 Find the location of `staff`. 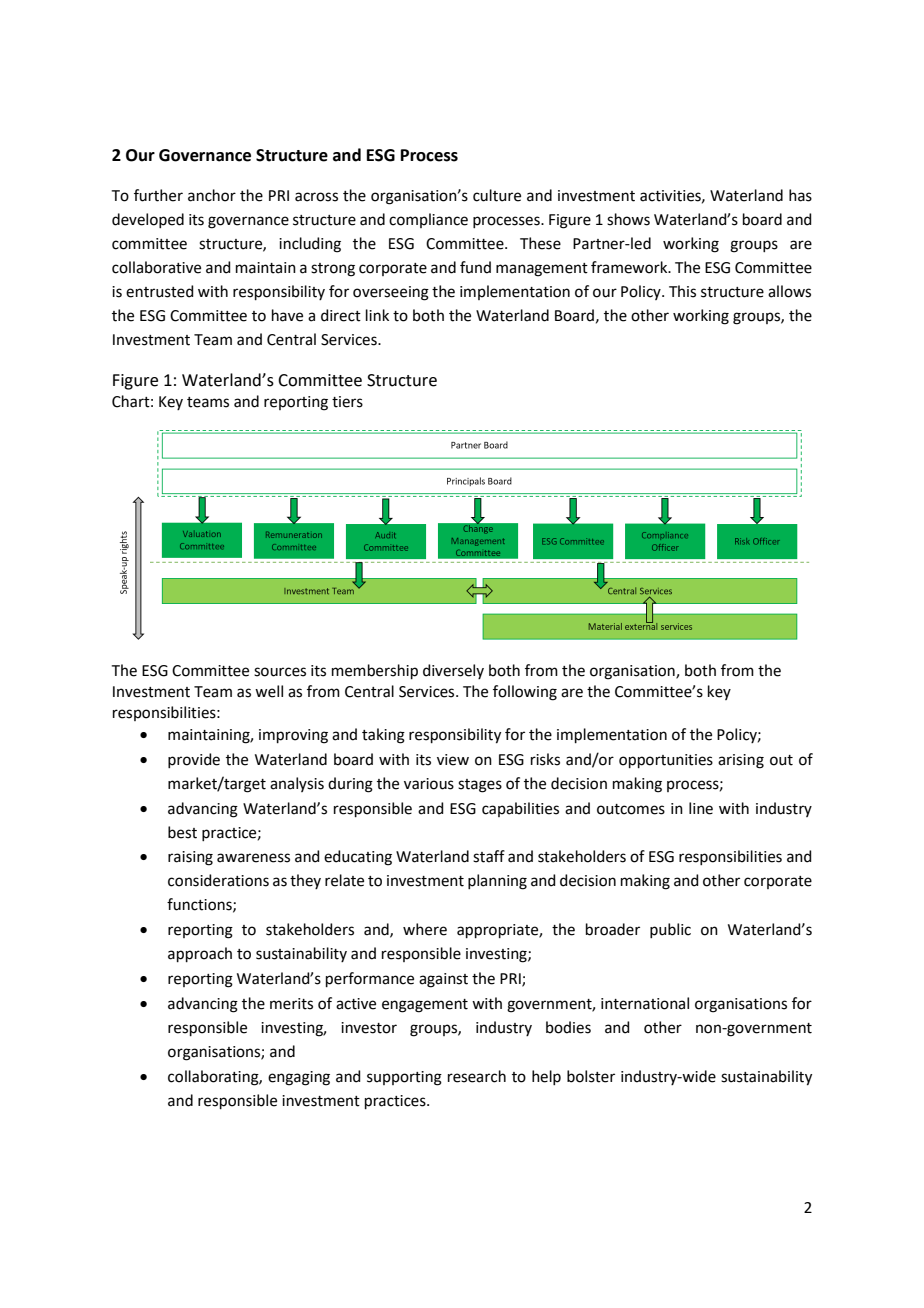

staff is located at coordinates (489, 856).
